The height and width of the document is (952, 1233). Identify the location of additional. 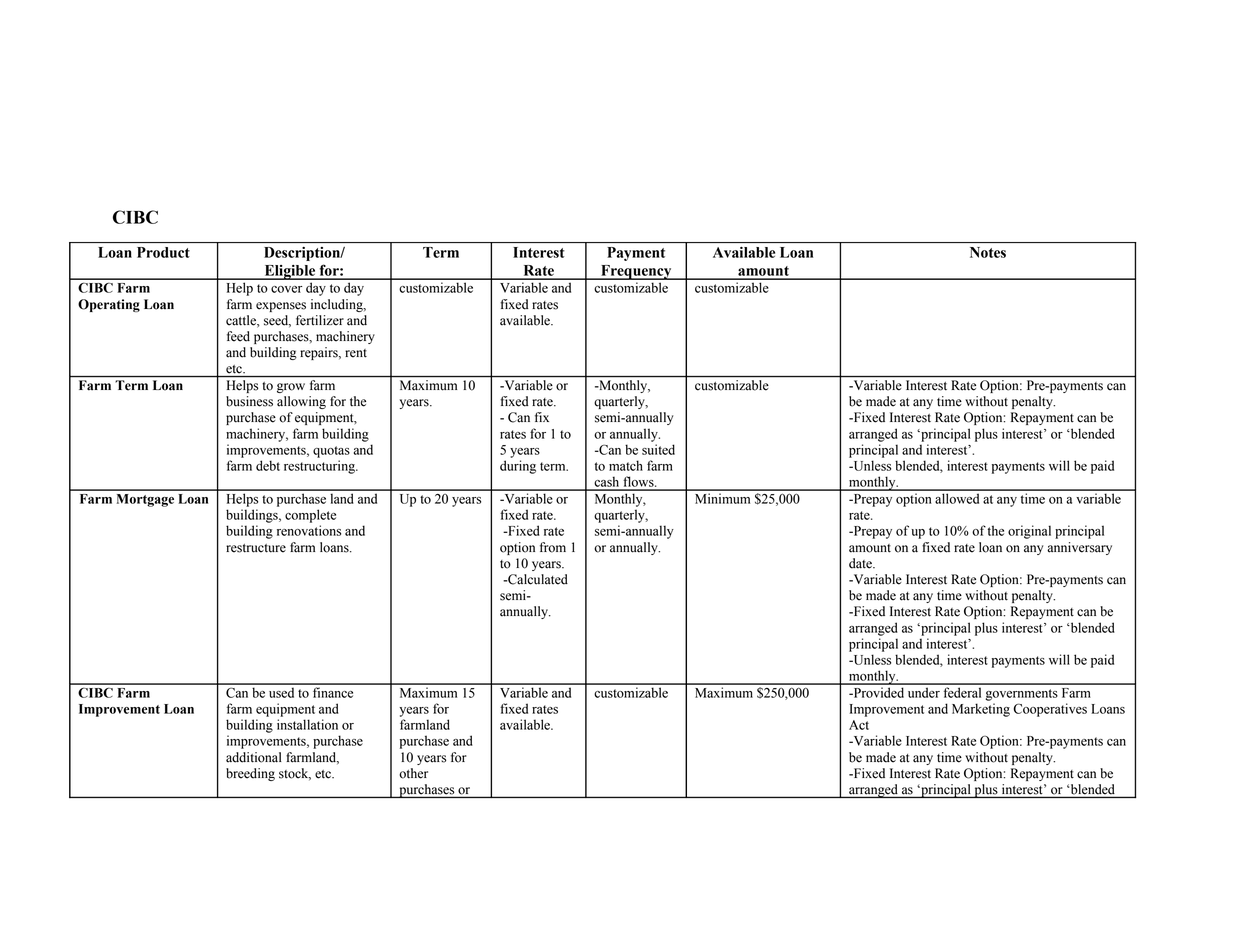
(254, 757).
